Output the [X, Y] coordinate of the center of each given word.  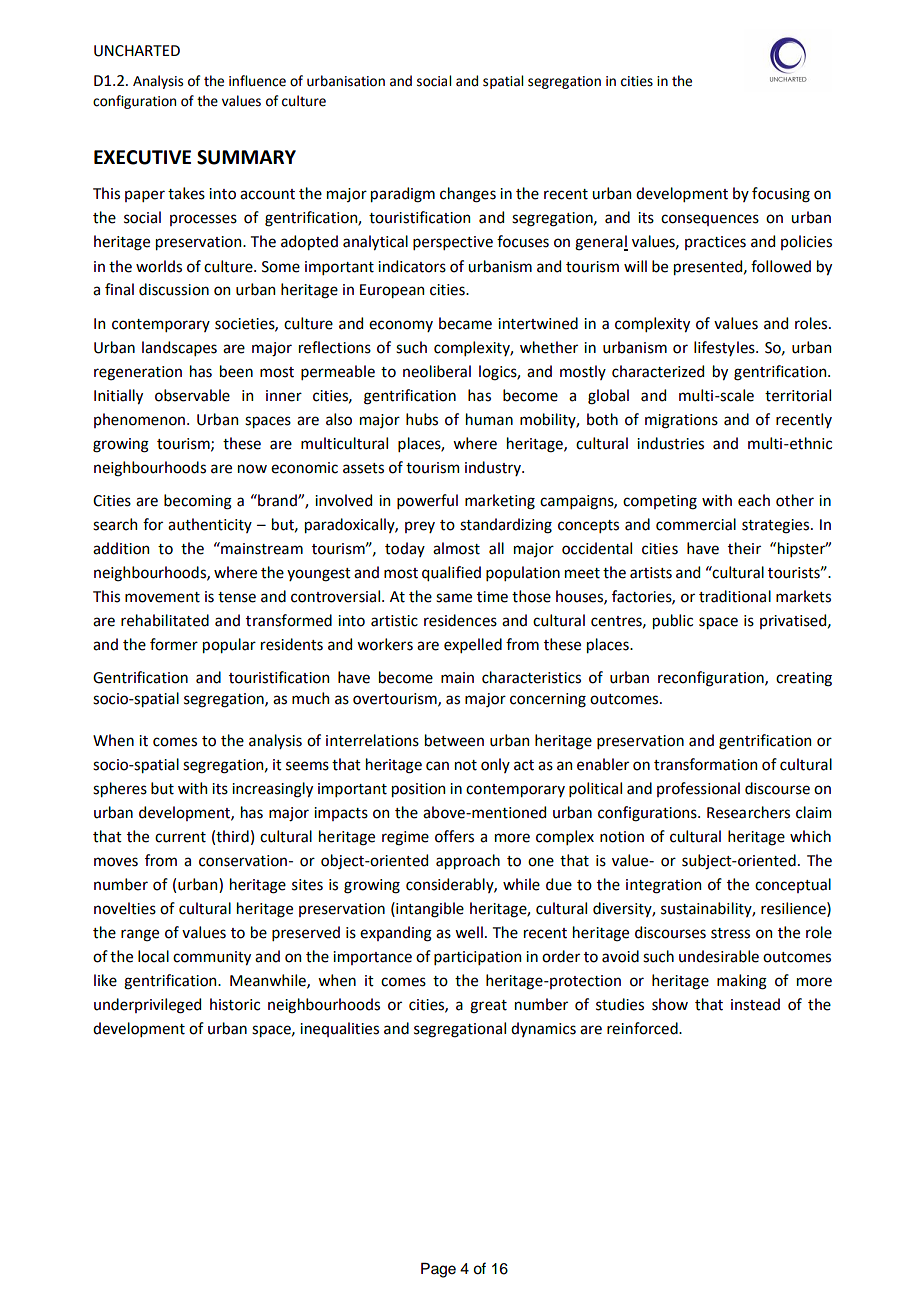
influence [257, 81]
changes [468, 195]
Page [438, 1270]
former [174, 644]
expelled [473, 645]
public [673, 621]
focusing [781, 195]
